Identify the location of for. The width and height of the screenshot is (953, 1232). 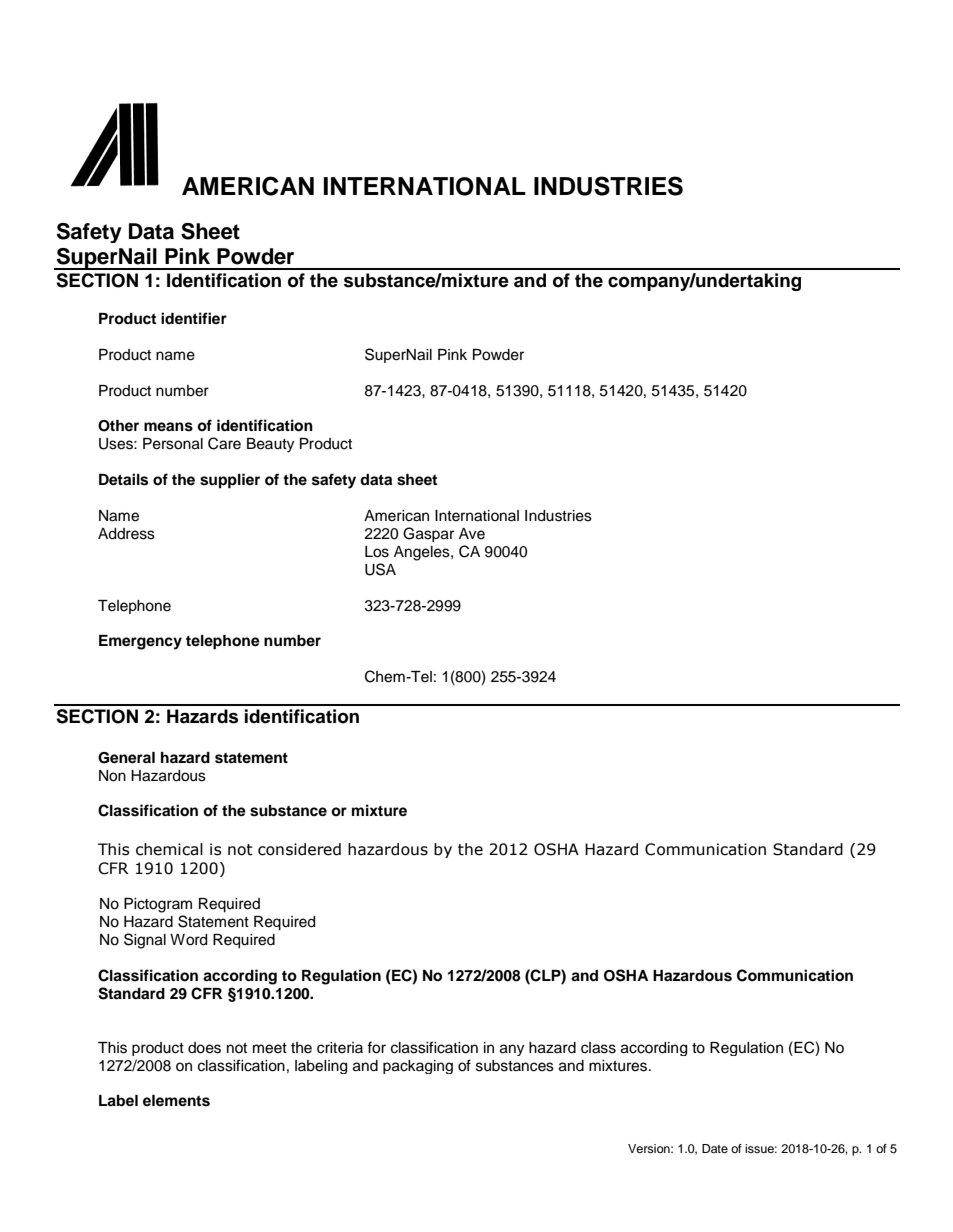
(376, 1047).
